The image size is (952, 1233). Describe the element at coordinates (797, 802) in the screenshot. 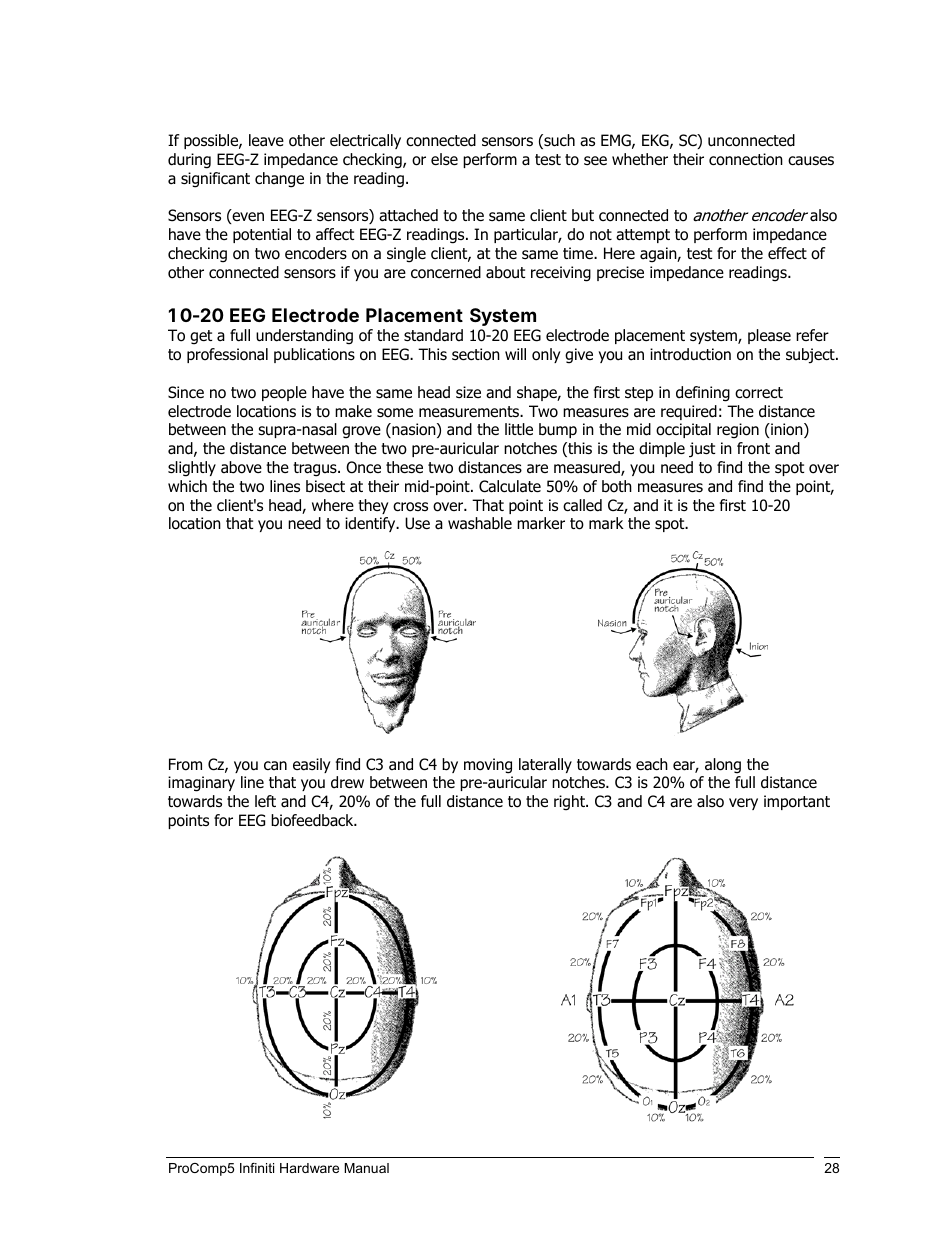

I see `important` at that location.
